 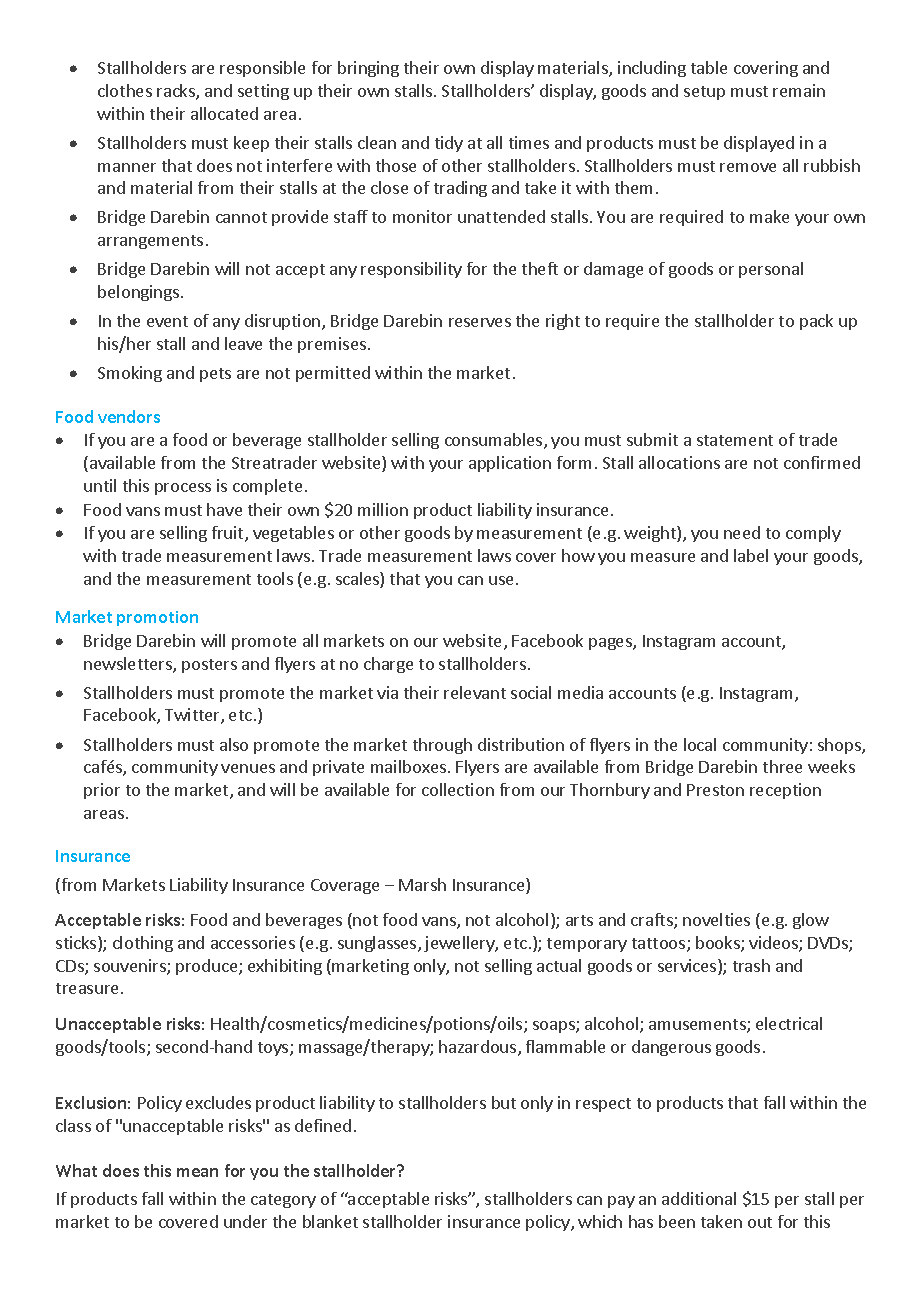 What do you see at coordinates (704, 93) in the document?
I see `setup` at bounding box center [704, 93].
